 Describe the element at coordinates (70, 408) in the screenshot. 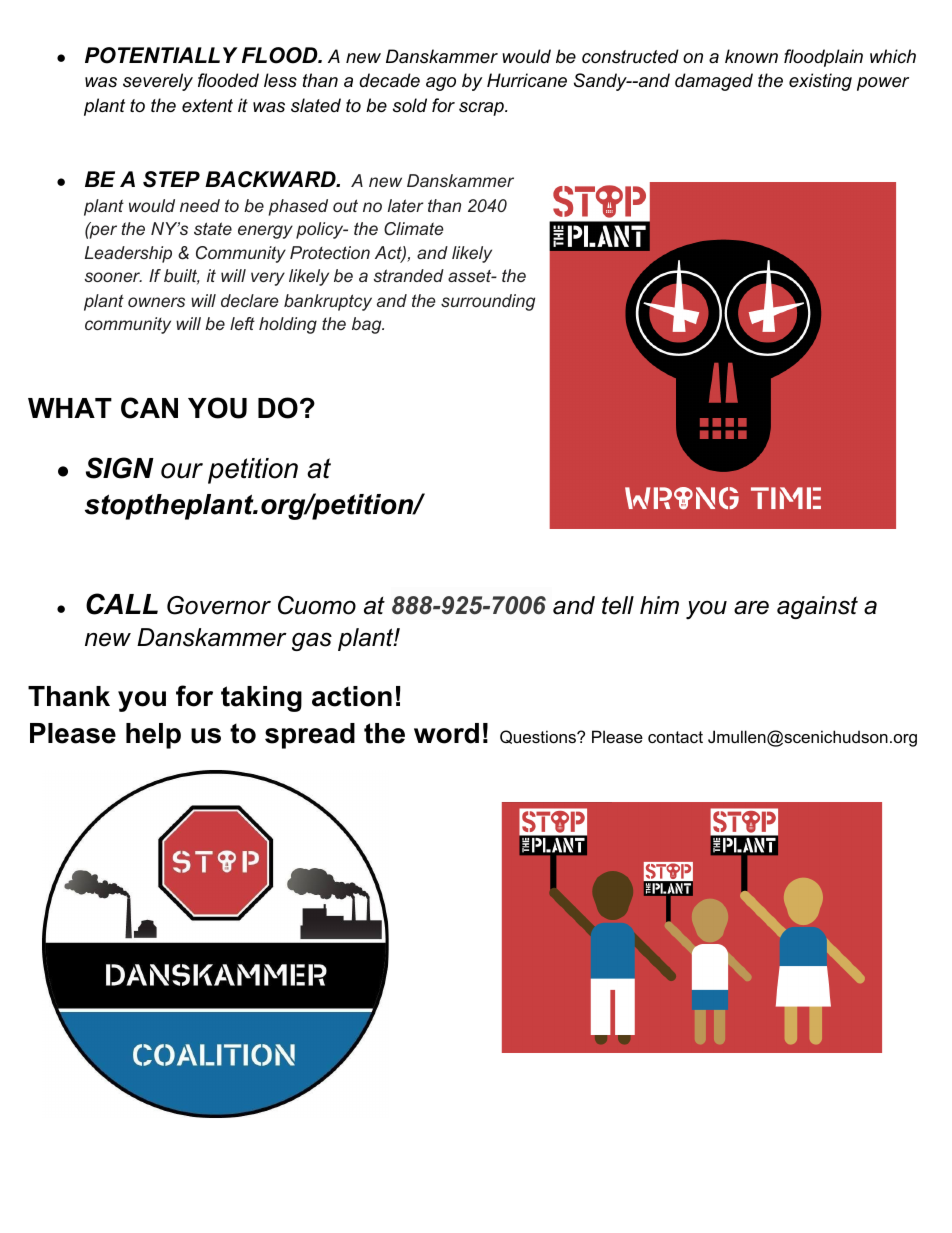

I see `WHAT` at that location.
